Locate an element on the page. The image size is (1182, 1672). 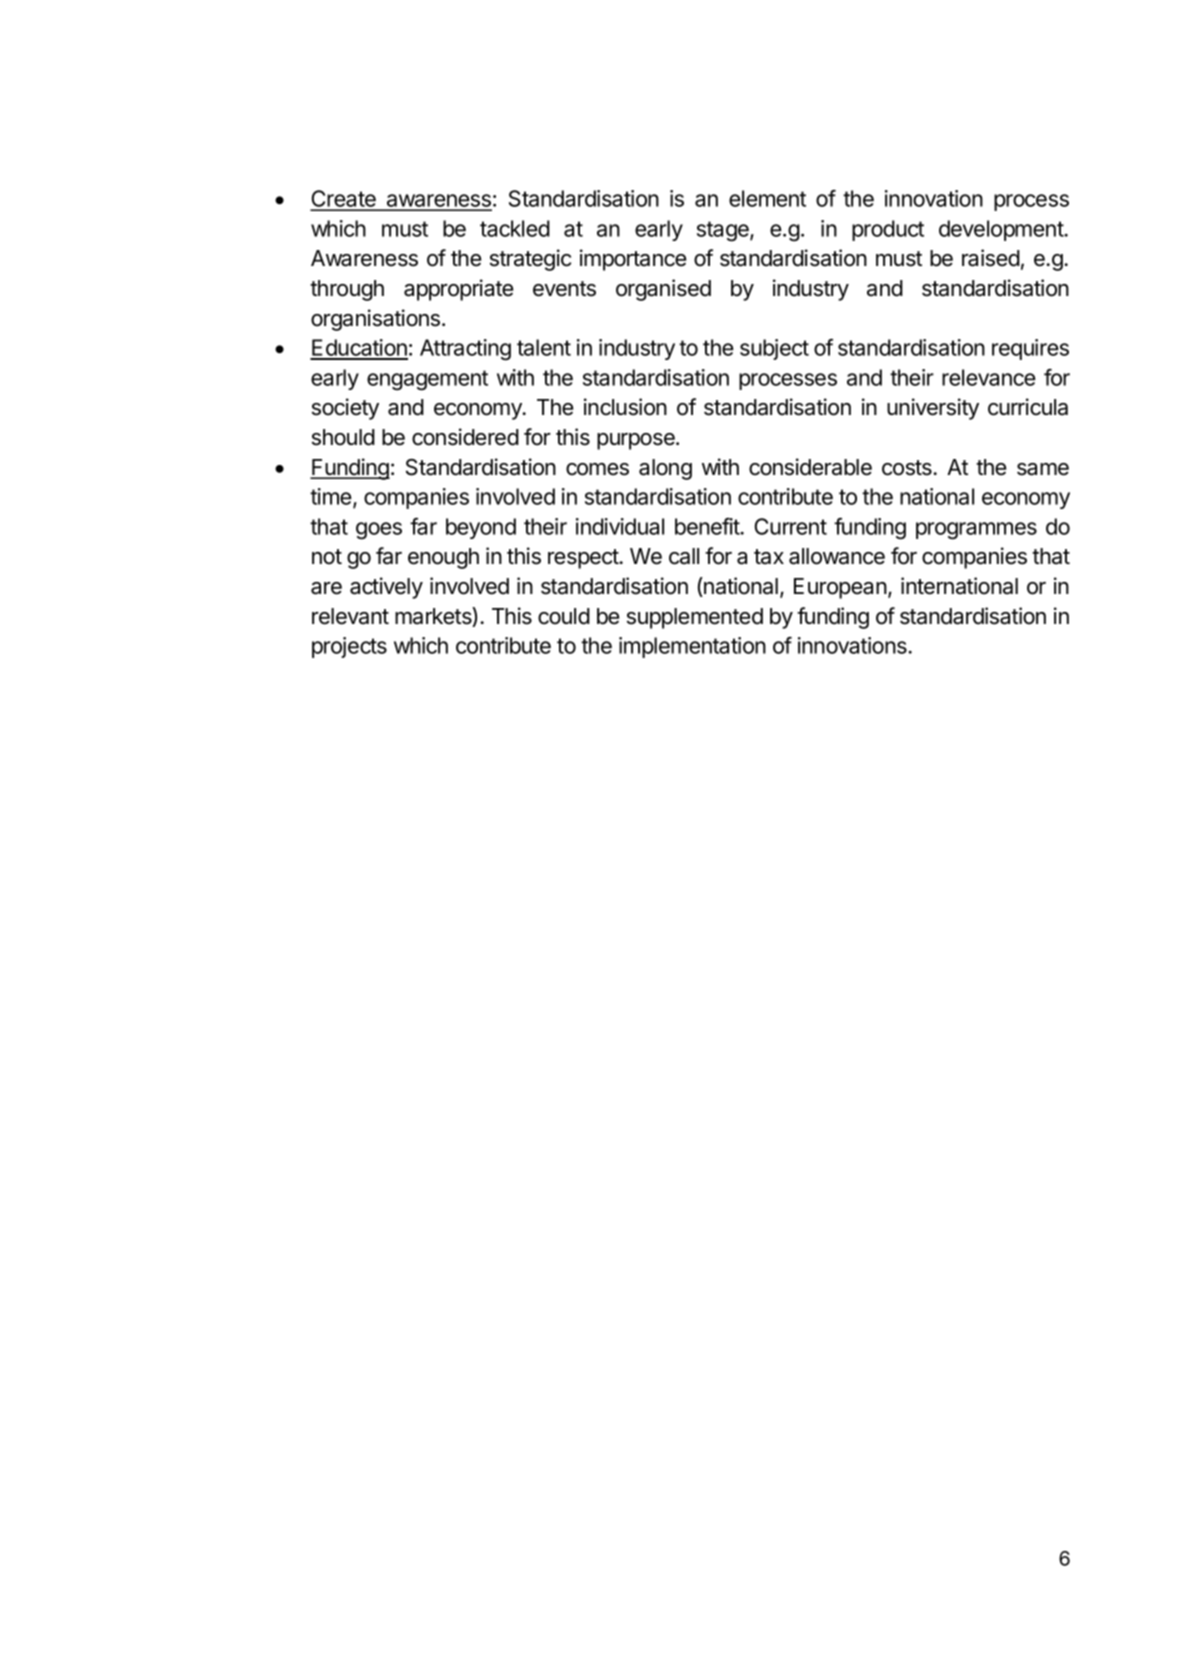
Create is located at coordinates (344, 200).
